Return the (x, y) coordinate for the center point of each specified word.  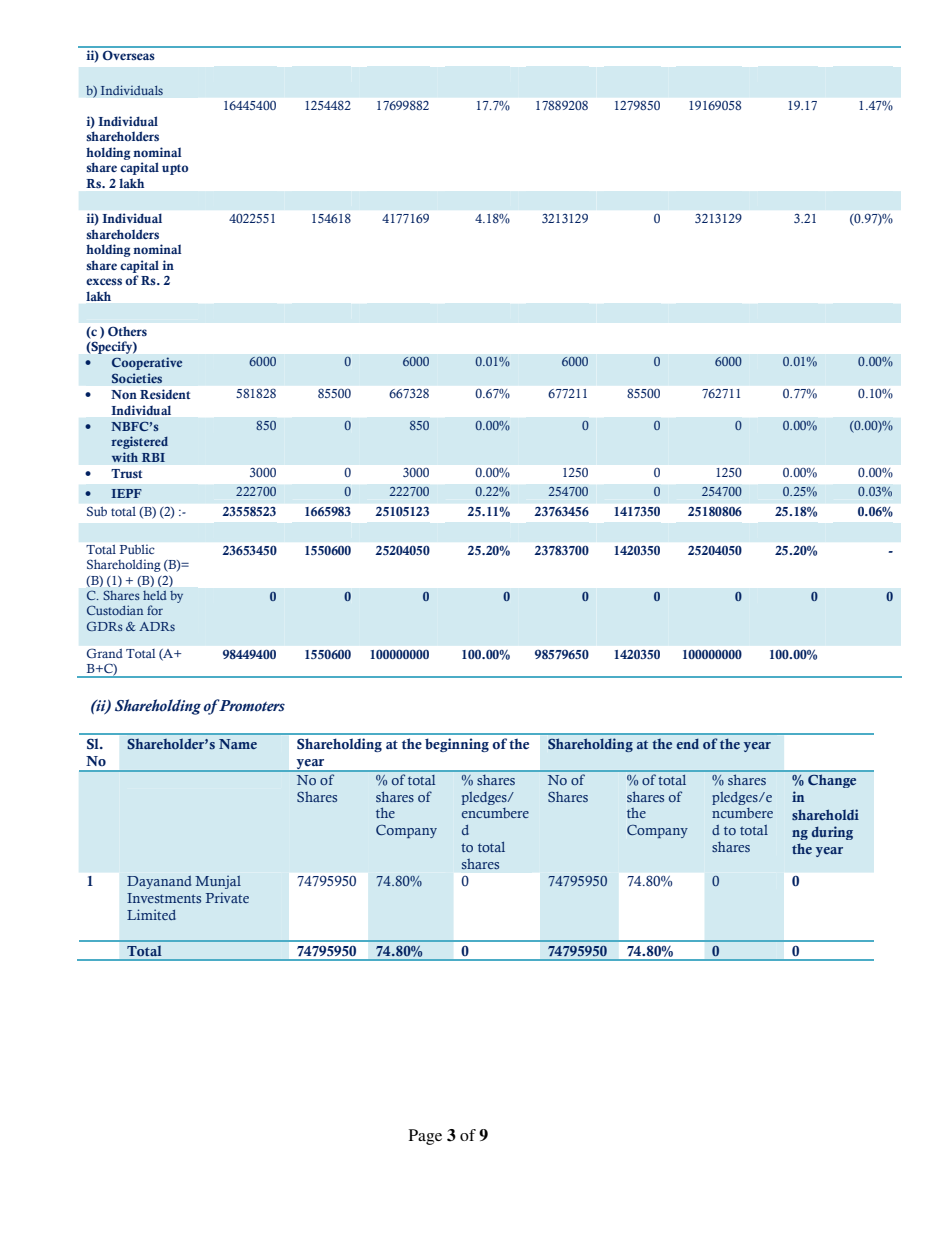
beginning (457, 745)
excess (104, 281)
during (832, 833)
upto (175, 169)
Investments (164, 898)
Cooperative (147, 363)
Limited (151, 914)
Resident (165, 394)
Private (227, 897)
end (687, 743)
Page (425, 1137)
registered (139, 442)
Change (832, 781)
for (155, 610)
